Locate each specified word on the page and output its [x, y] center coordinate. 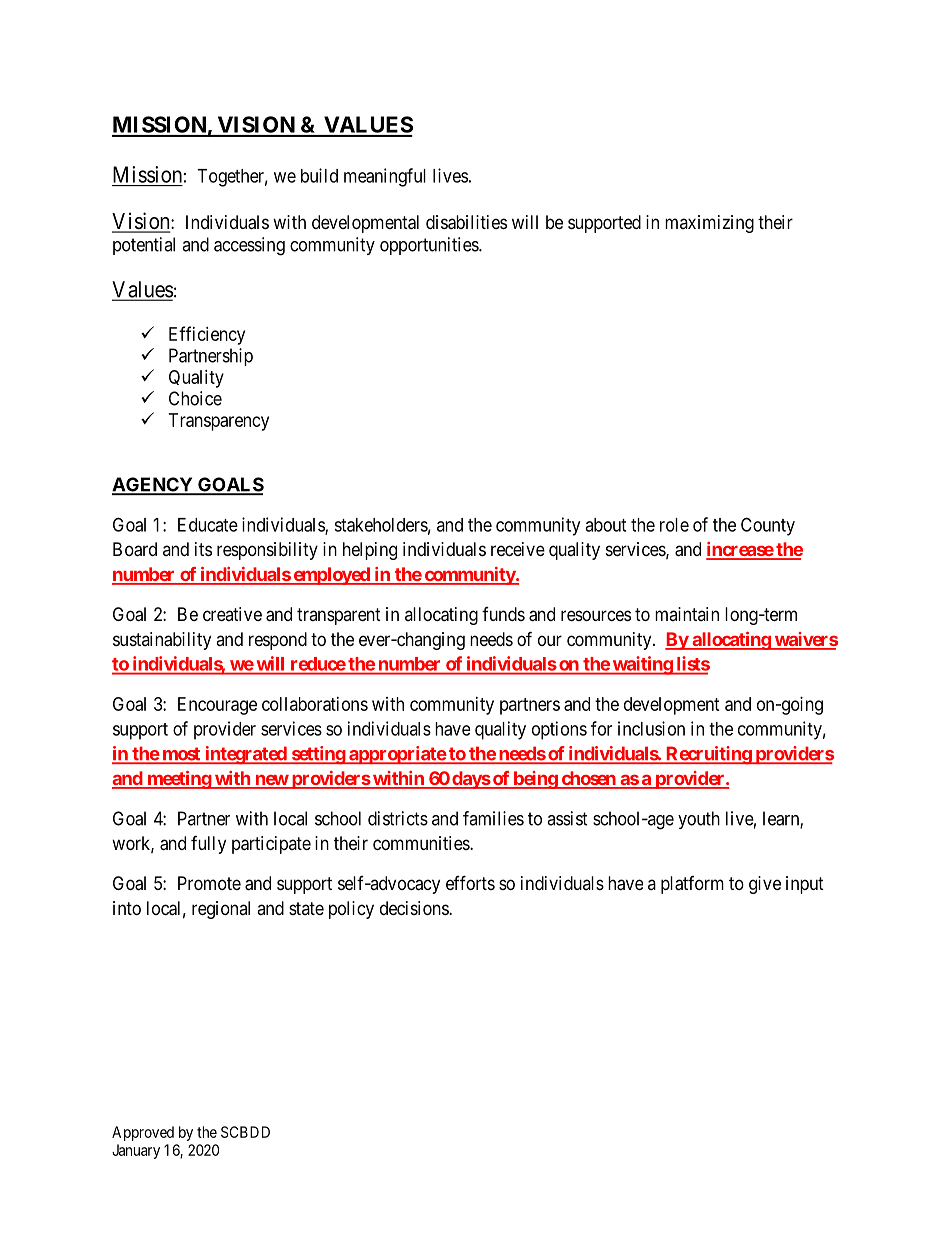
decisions [415, 908]
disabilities [466, 222]
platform [692, 885]
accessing [249, 246]
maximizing [709, 224]
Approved [143, 1133]
